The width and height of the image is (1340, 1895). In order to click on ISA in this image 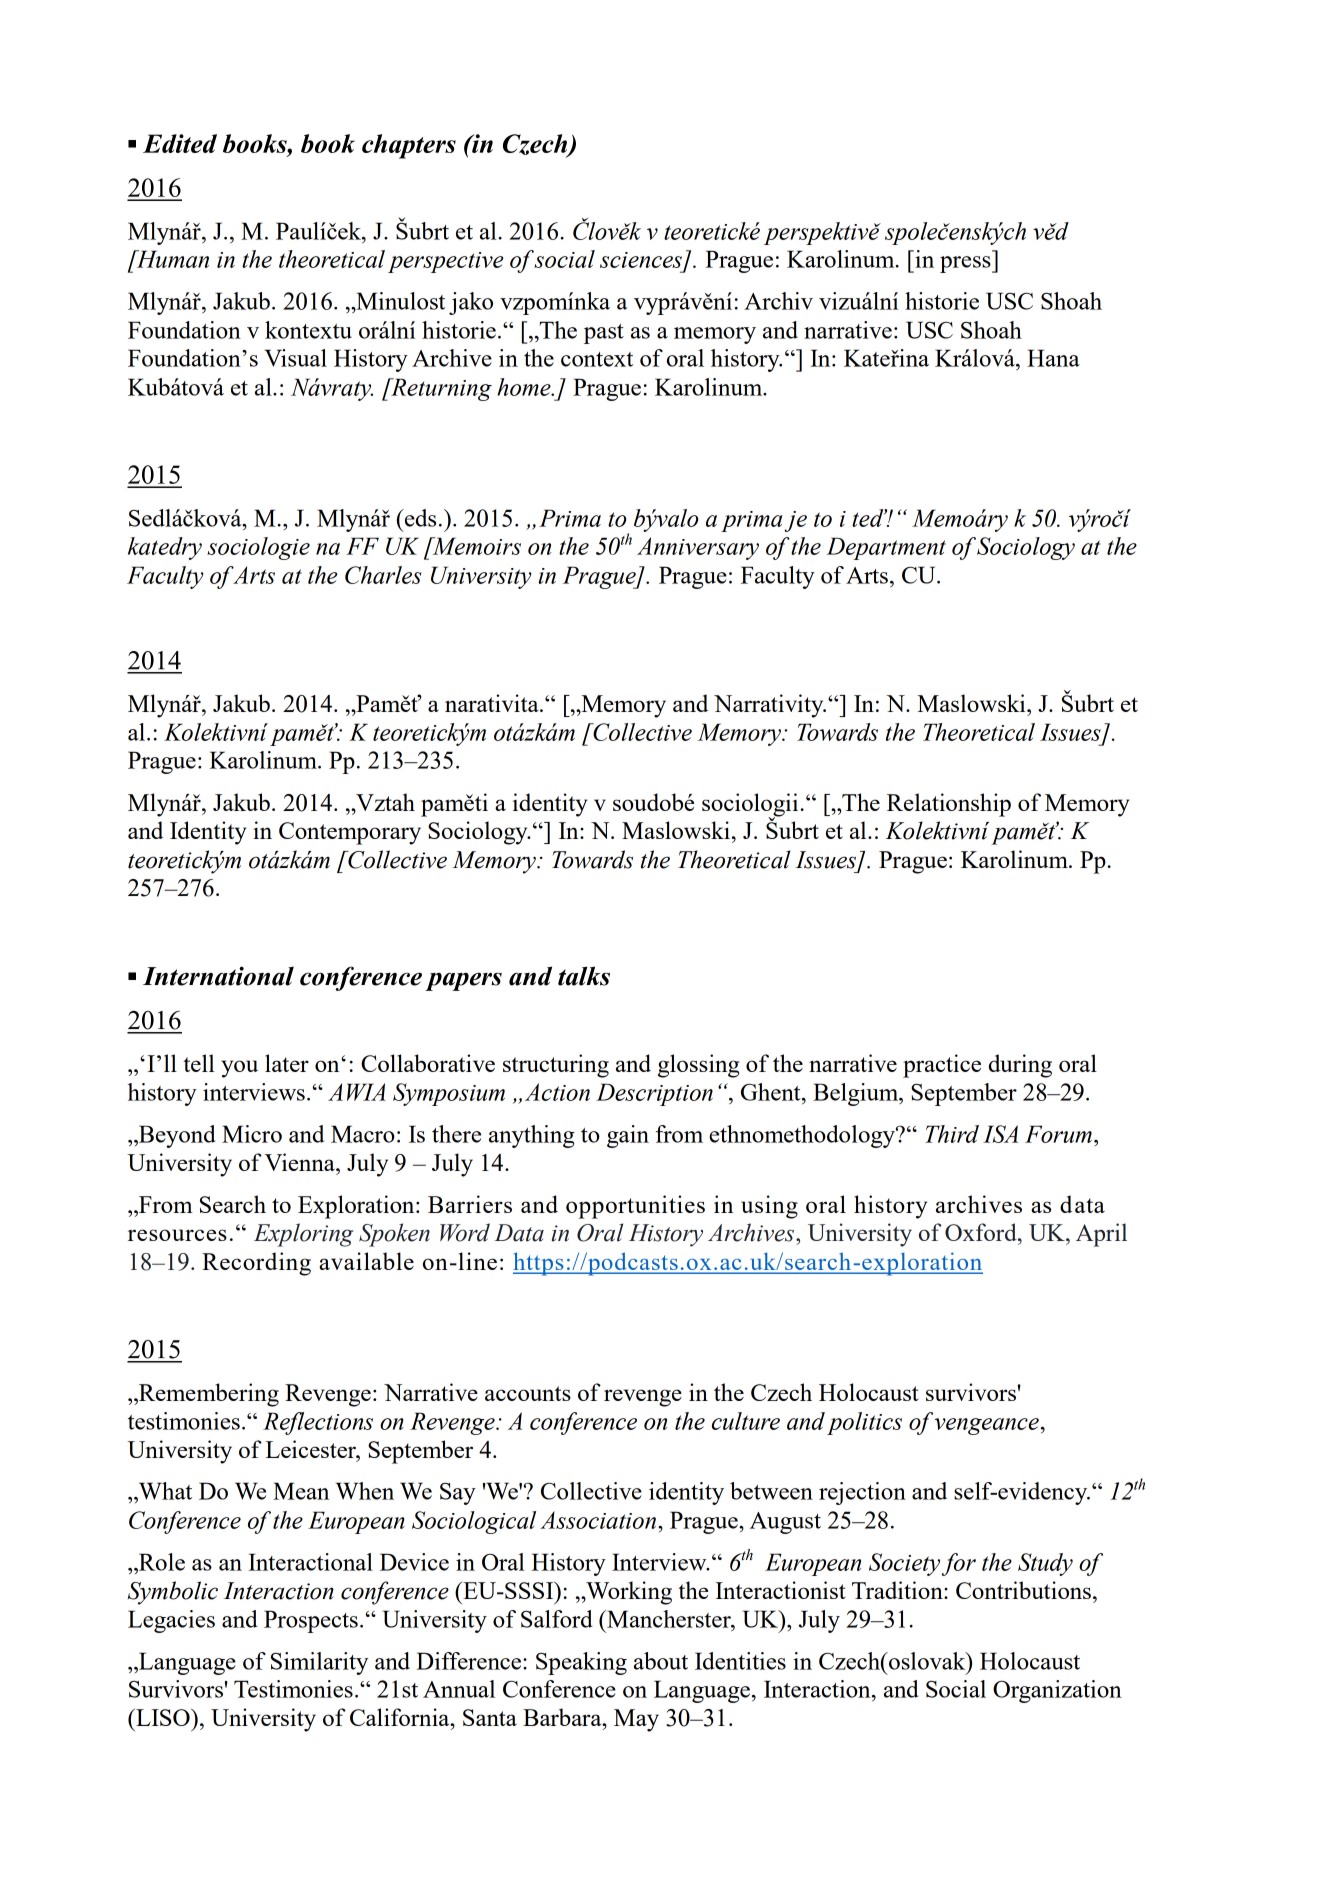, I will do `click(1000, 1134)`.
